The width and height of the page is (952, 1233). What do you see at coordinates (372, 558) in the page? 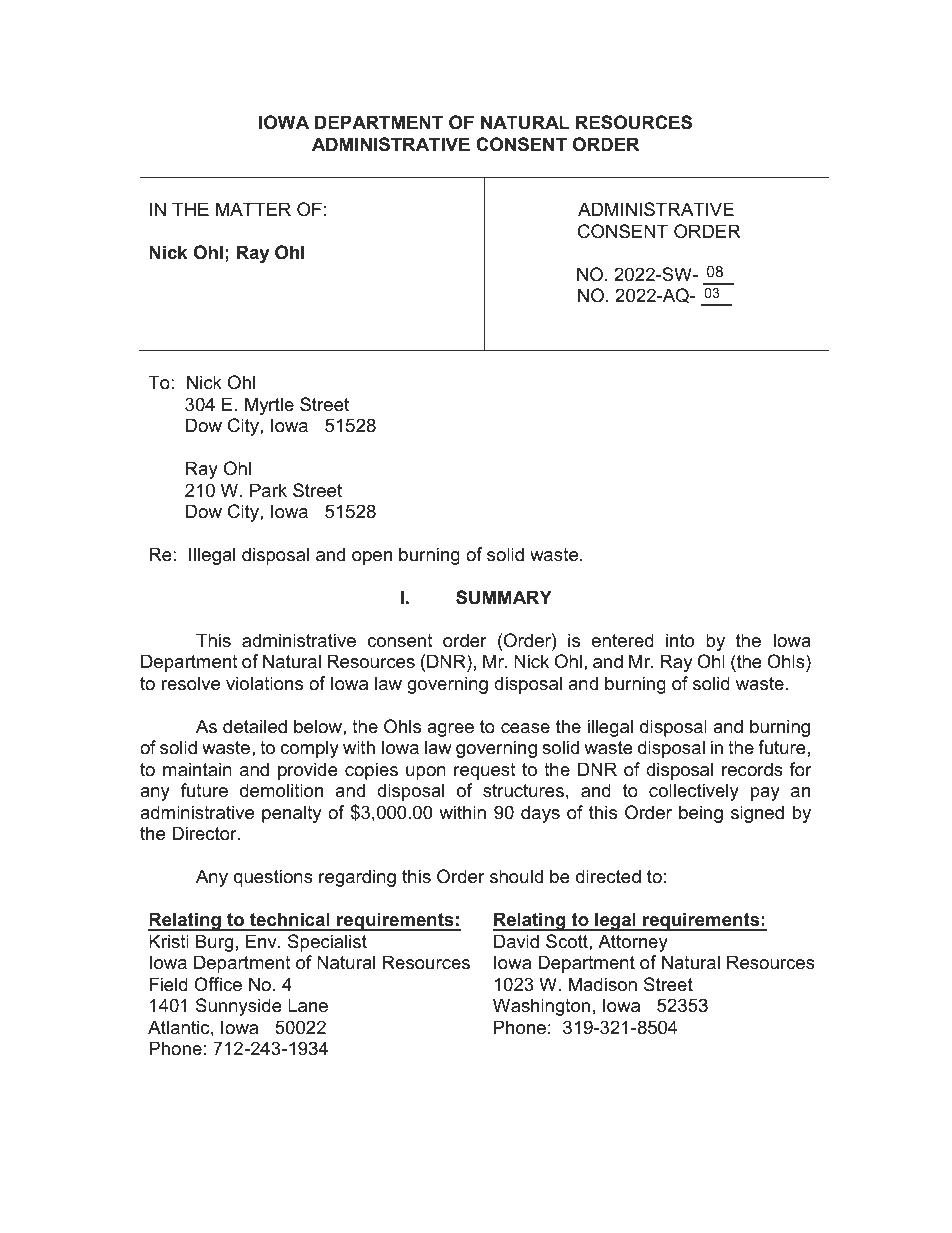
I see `open` at bounding box center [372, 558].
